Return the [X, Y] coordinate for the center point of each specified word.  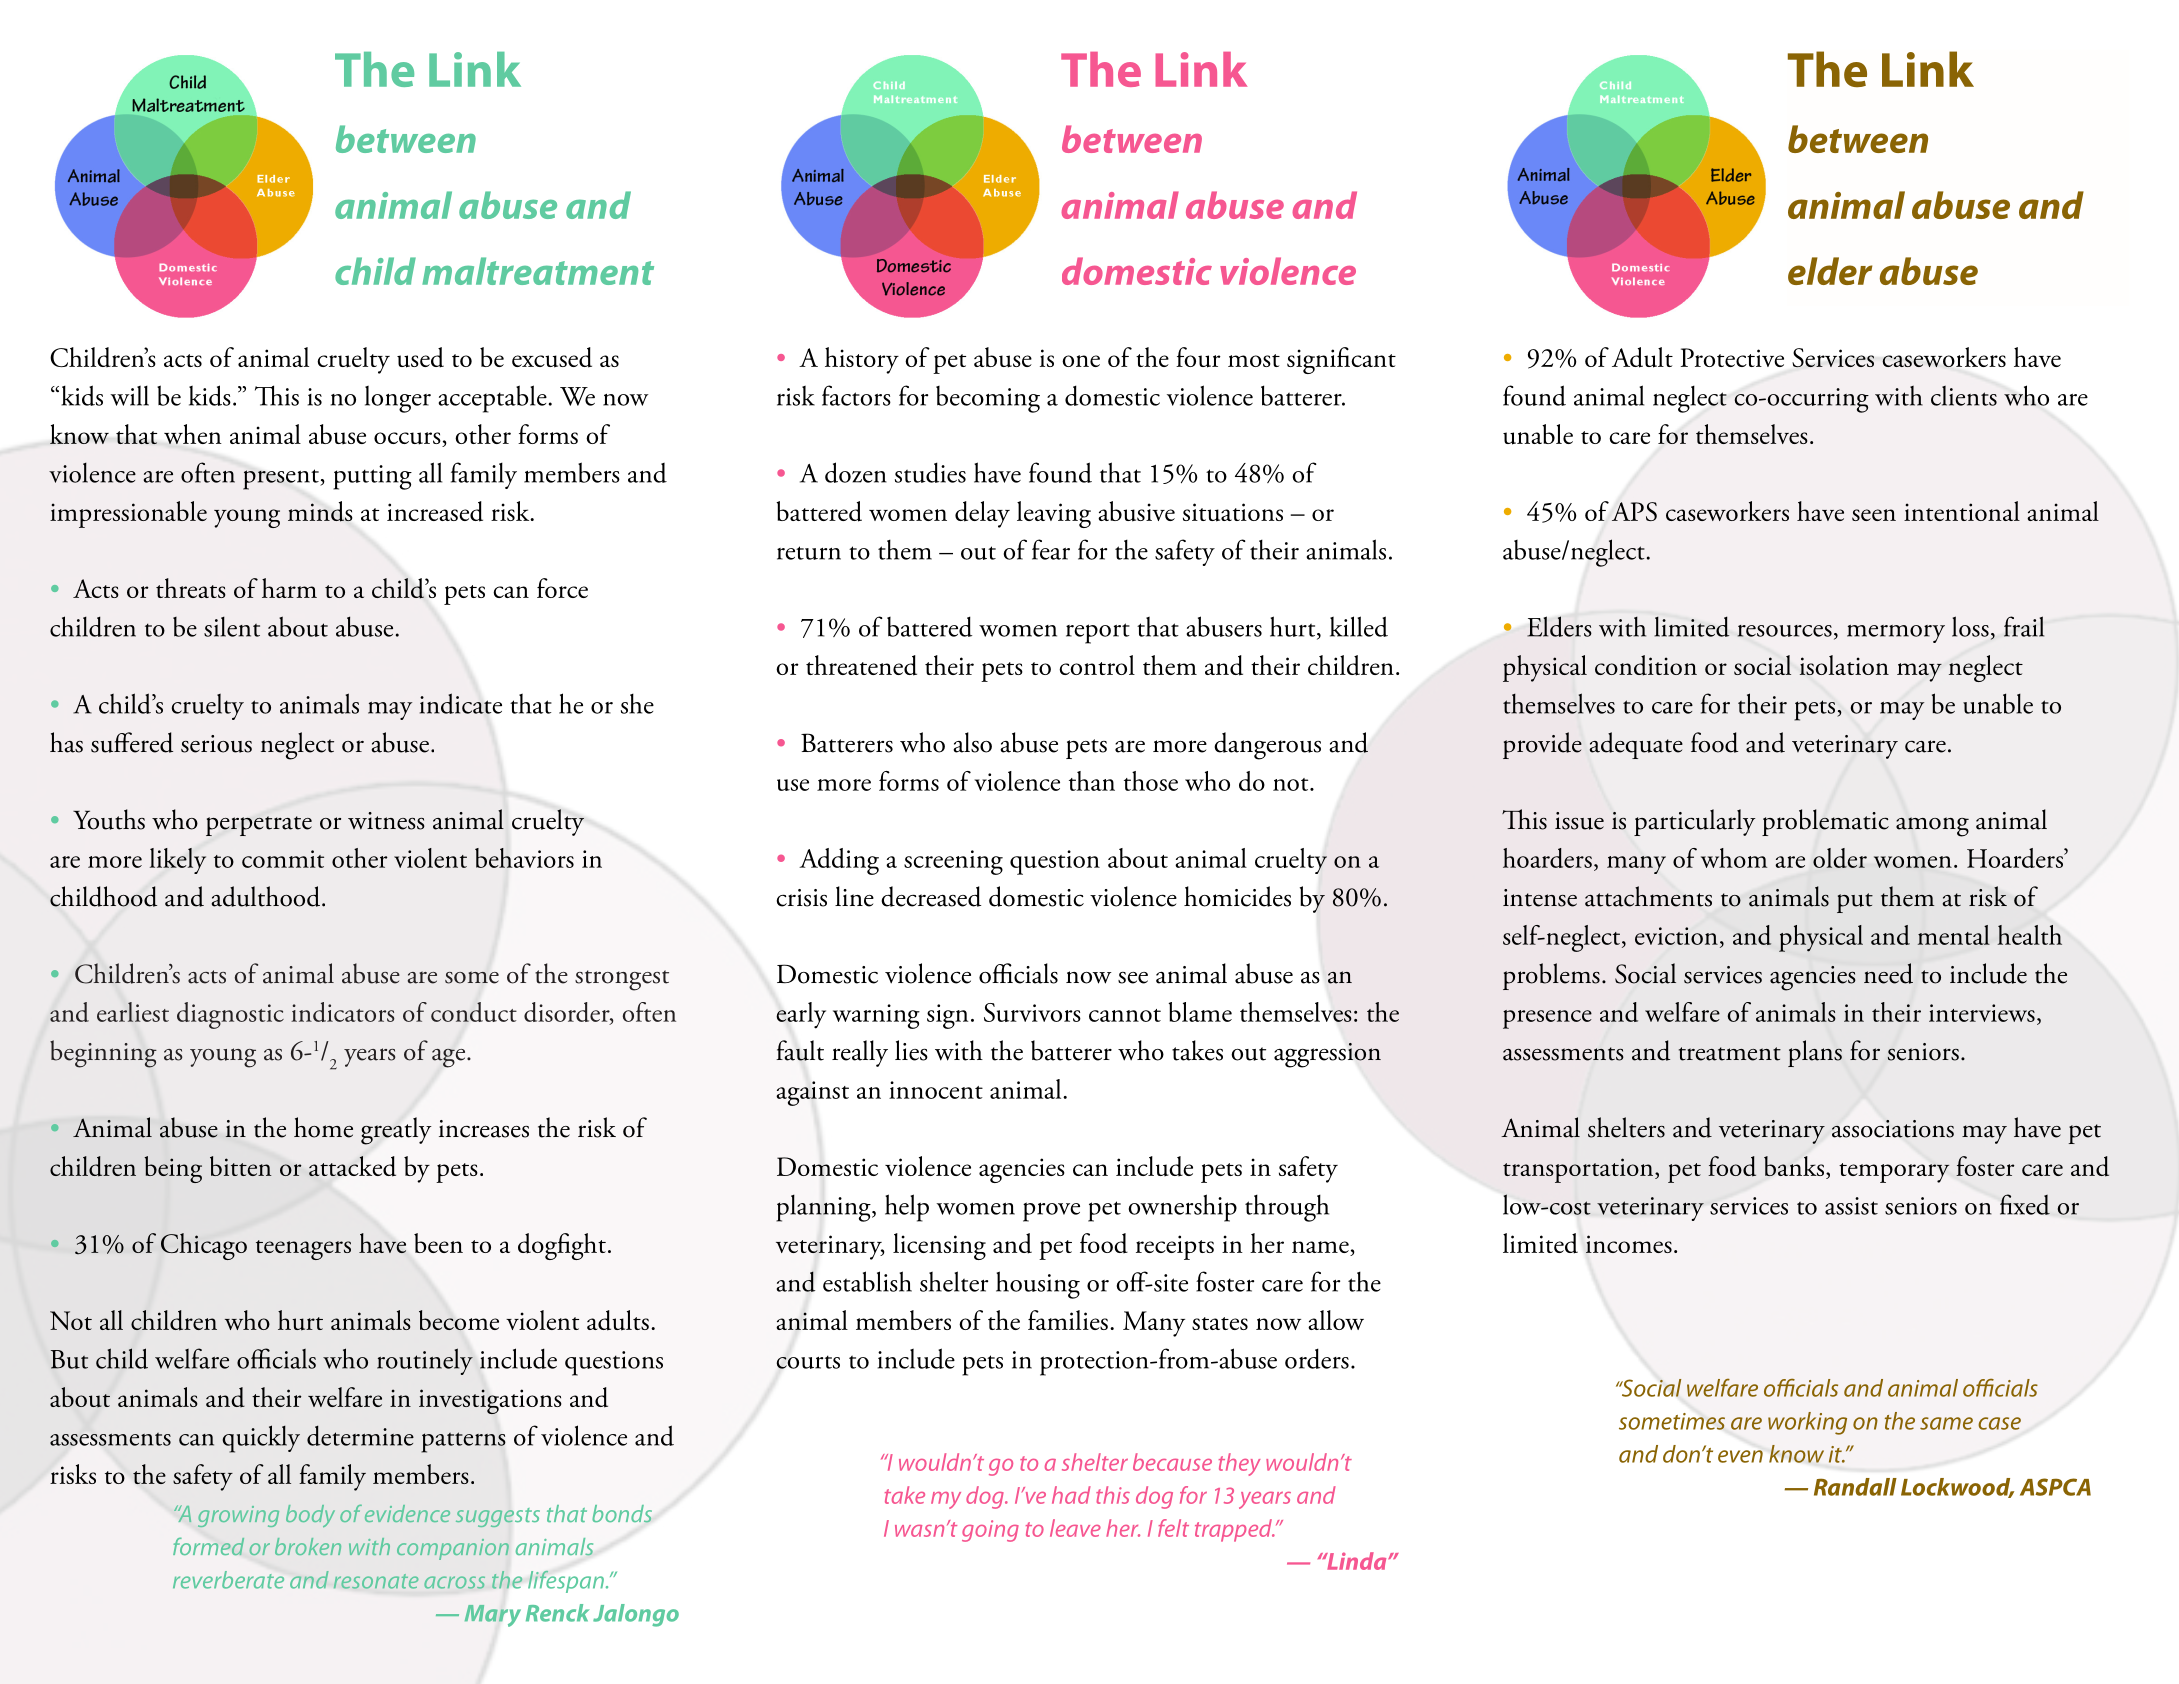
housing [1038, 1285]
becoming [988, 399]
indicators [343, 1012]
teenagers [303, 1250]
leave [1075, 1528]
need [1888, 973]
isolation [1844, 665]
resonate [376, 1581]
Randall [1855, 1487]
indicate [461, 703]
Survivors [1032, 1012]
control [1097, 665]
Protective [1732, 357]
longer [398, 399]
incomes [1629, 1244]
